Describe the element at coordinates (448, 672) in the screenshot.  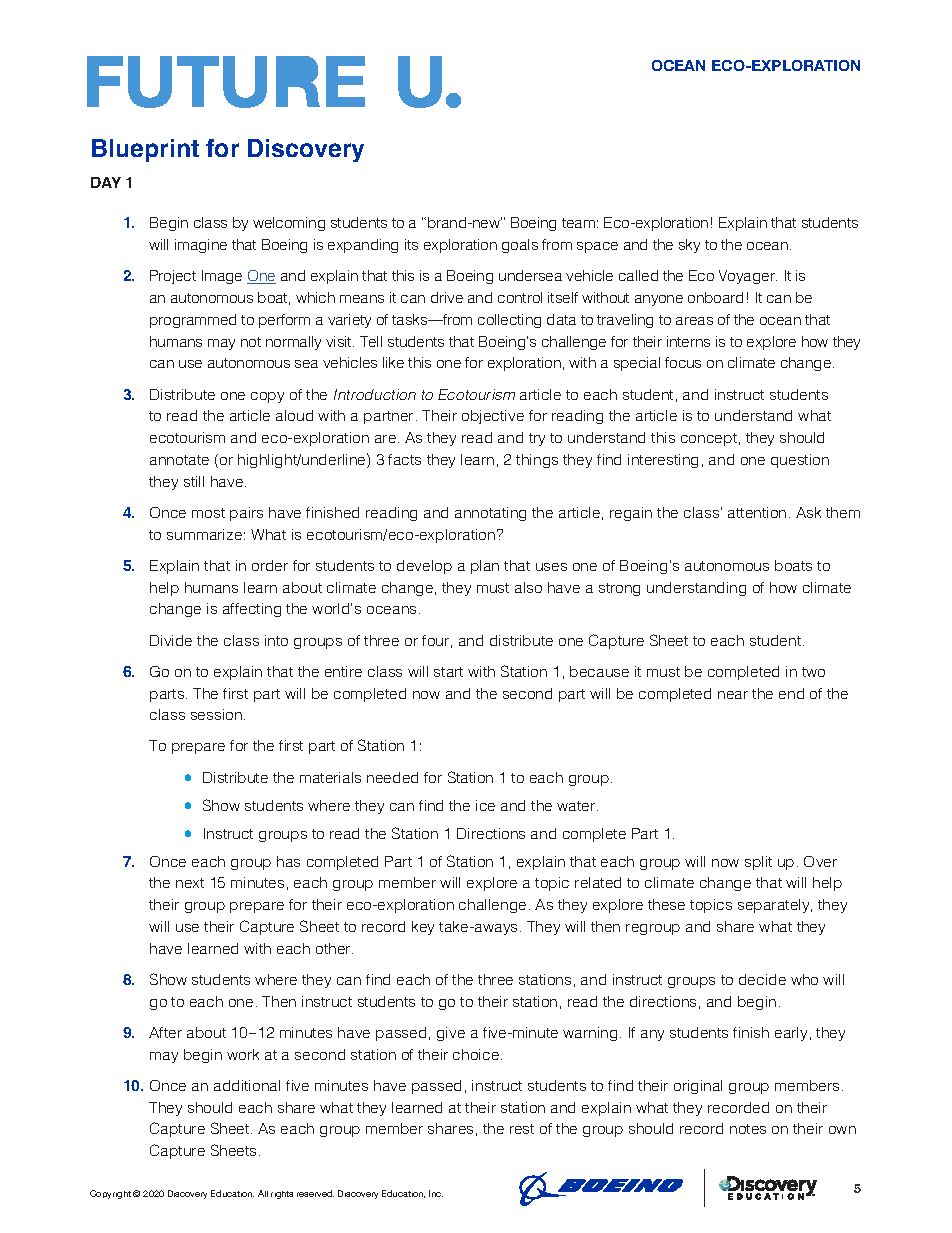
I see `start` at that location.
